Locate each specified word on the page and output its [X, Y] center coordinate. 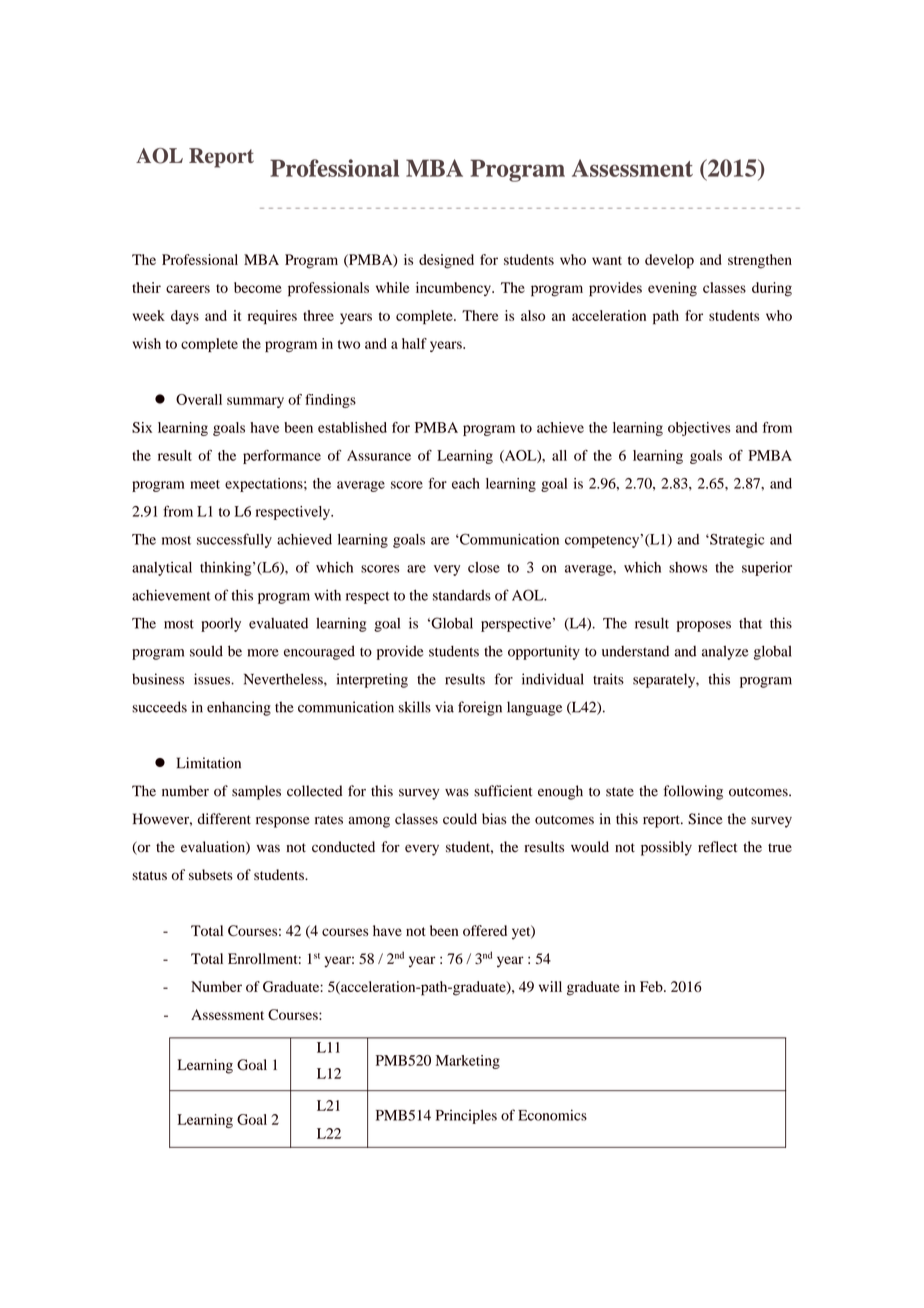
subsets [211, 875]
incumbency [454, 289]
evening [672, 289]
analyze [725, 652]
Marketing [468, 1062]
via [444, 707]
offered [485, 930]
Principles [466, 1117]
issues [213, 679]
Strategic [736, 540]
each [466, 483]
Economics [552, 1115]
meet [205, 484]
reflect [717, 847]
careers [188, 289]
